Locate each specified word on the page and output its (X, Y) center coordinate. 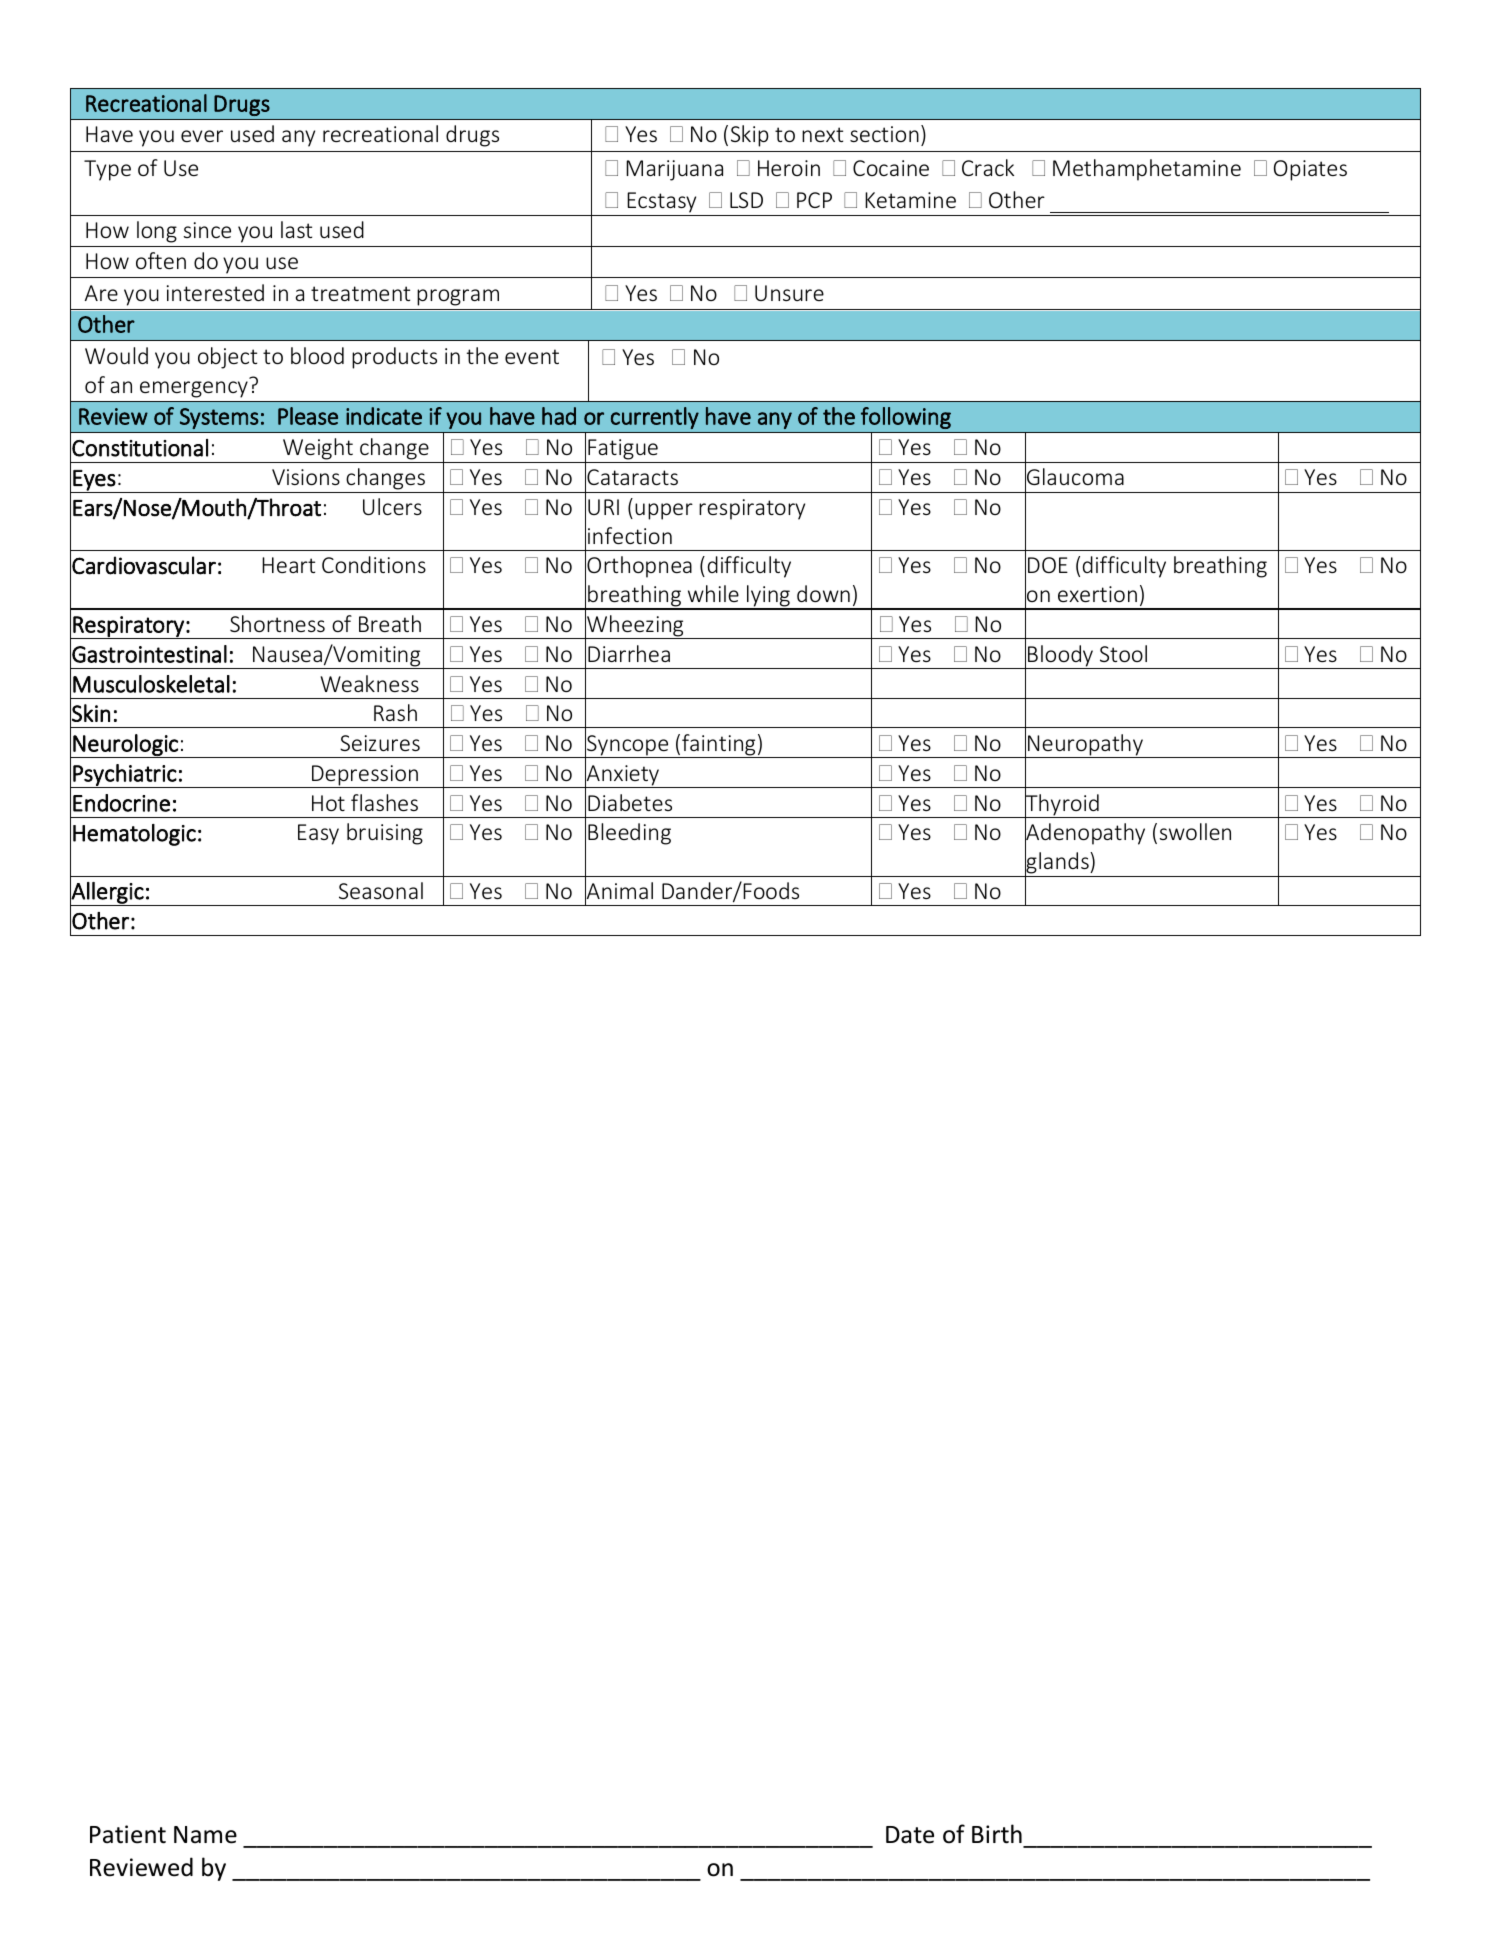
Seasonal (381, 890)
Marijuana (674, 170)
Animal (619, 891)
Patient (128, 1834)
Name (205, 1835)
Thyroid (1062, 805)
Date (910, 1835)
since (207, 230)
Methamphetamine (1147, 170)
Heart (288, 565)
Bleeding (629, 834)
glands (1057, 863)
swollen (1195, 831)
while (713, 593)
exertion (1097, 594)
